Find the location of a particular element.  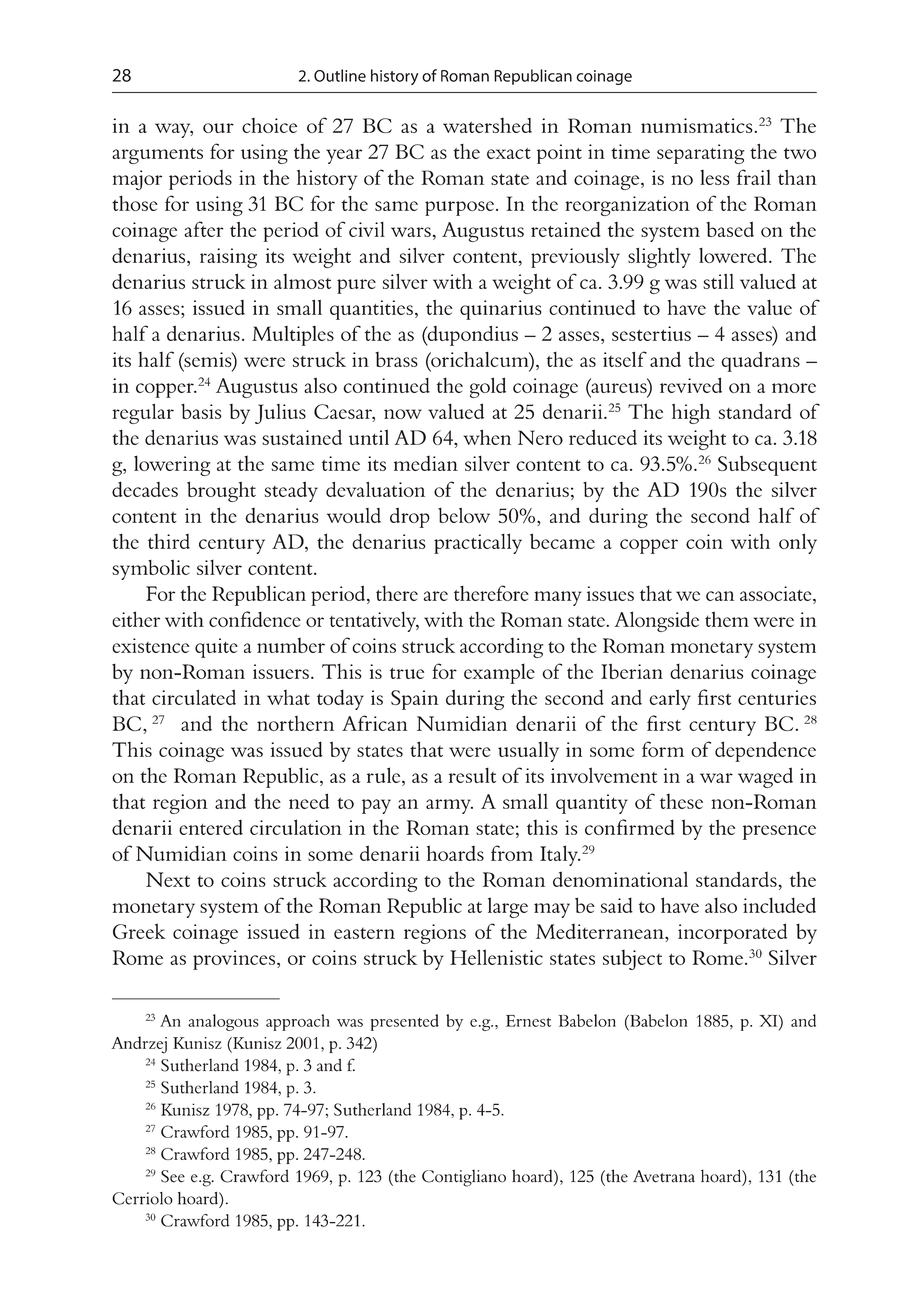

subject is located at coordinates (632, 959).
